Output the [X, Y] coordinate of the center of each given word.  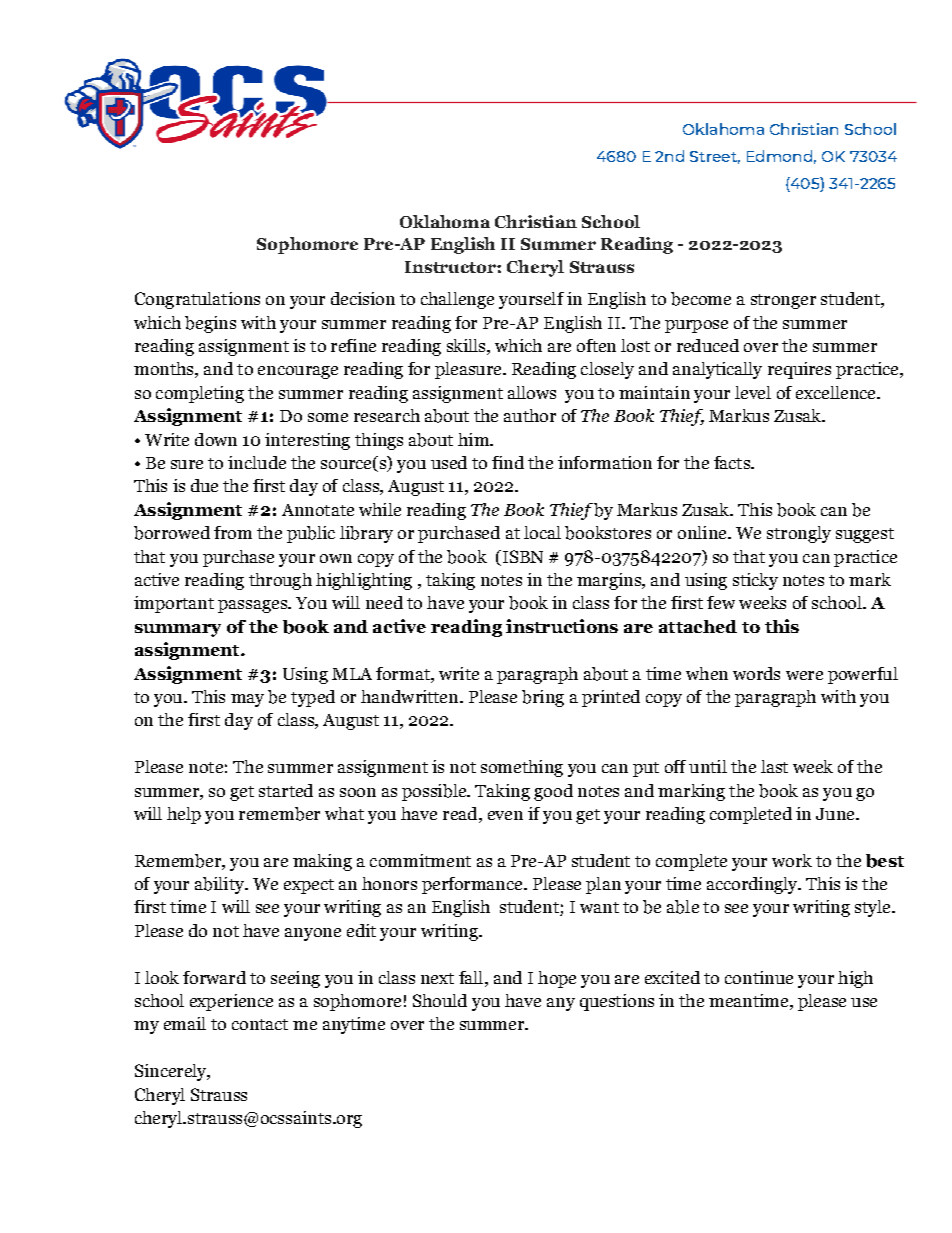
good [553, 792]
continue [759, 977]
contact [260, 1024]
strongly [799, 534]
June [836, 814]
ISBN [521, 556]
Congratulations [197, 300]
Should [440, 1000]
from [233, 532]
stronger [783, 301]
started [286, 790]
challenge [457, 300]
